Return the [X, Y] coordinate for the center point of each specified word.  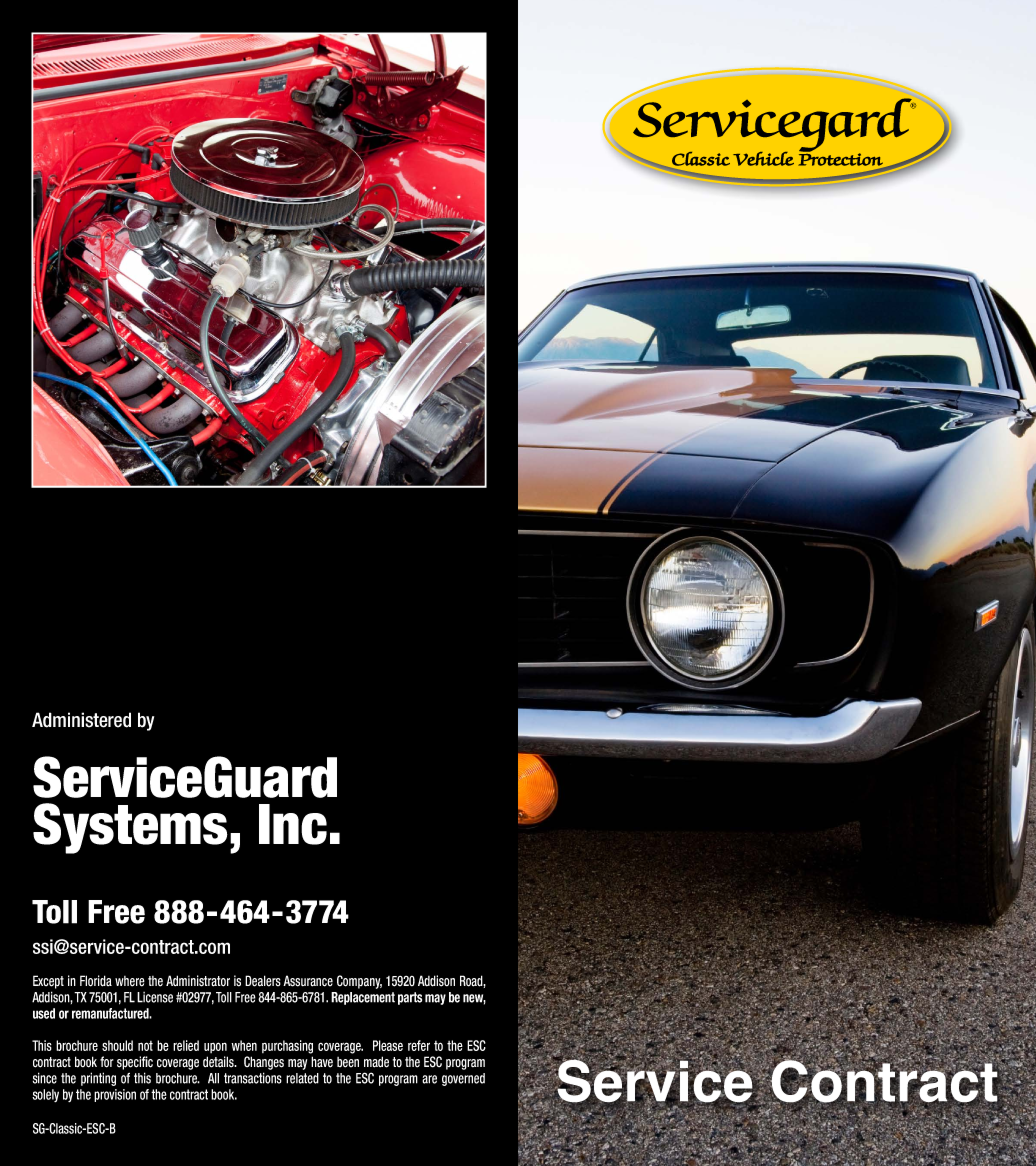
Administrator [198, 981]
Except [48, 982]
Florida [96, 981]
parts [410, 998]
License [155, 997]
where [130, 981]
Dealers [263, 981]
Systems [130, 828]
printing [98, 1079]
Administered [81, 720]
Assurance [308, 981]
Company [359, 982]
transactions [253, 1078]
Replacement [363, 998]
